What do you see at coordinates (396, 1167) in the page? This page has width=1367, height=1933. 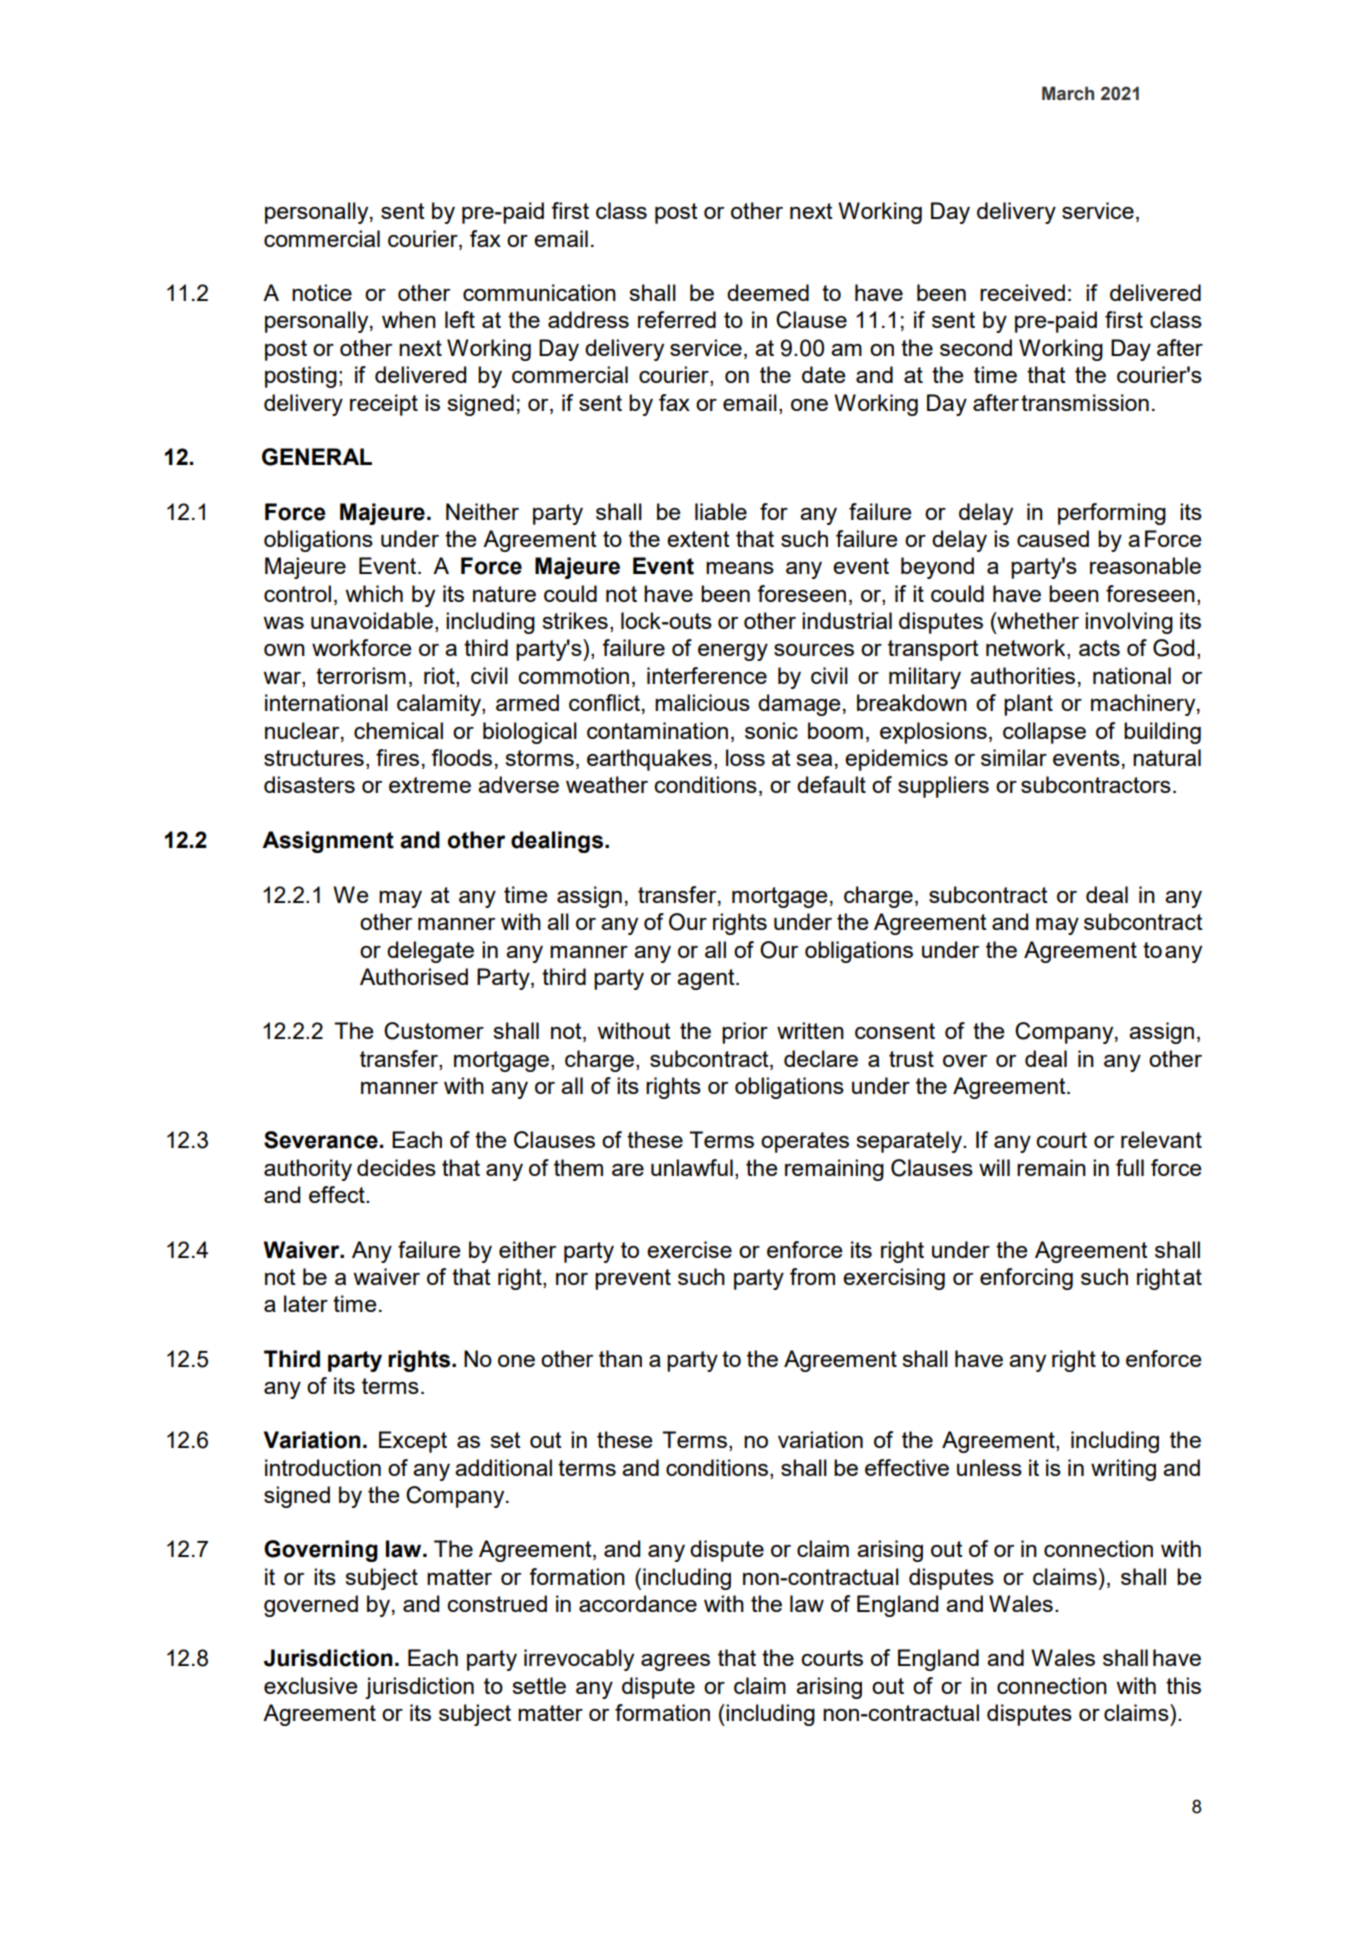 I see `decides` at bounding box center [396, 1167].
